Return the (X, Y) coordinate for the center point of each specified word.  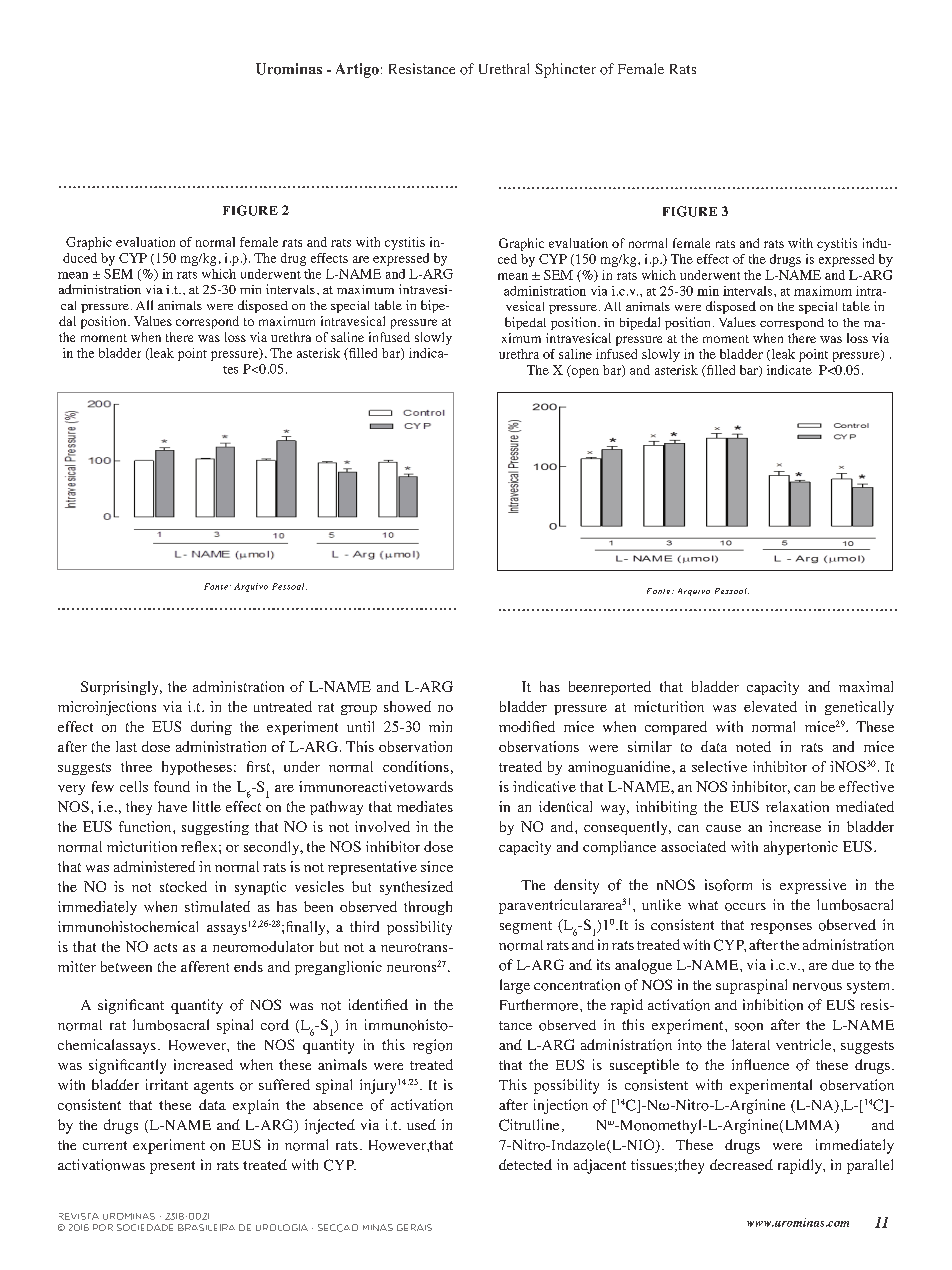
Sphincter (565, 70)
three (136, 766)
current (105, 1145)
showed (407, 706)
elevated (770, 706)
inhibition (773, 1005)
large (515, 986)
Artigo (357, 70)
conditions (416, 766)
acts (165, 947)
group (359, 710)
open (584, 371)
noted (753, 746)
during (211, 728)
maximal (866, 686)
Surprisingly (121, 688)
